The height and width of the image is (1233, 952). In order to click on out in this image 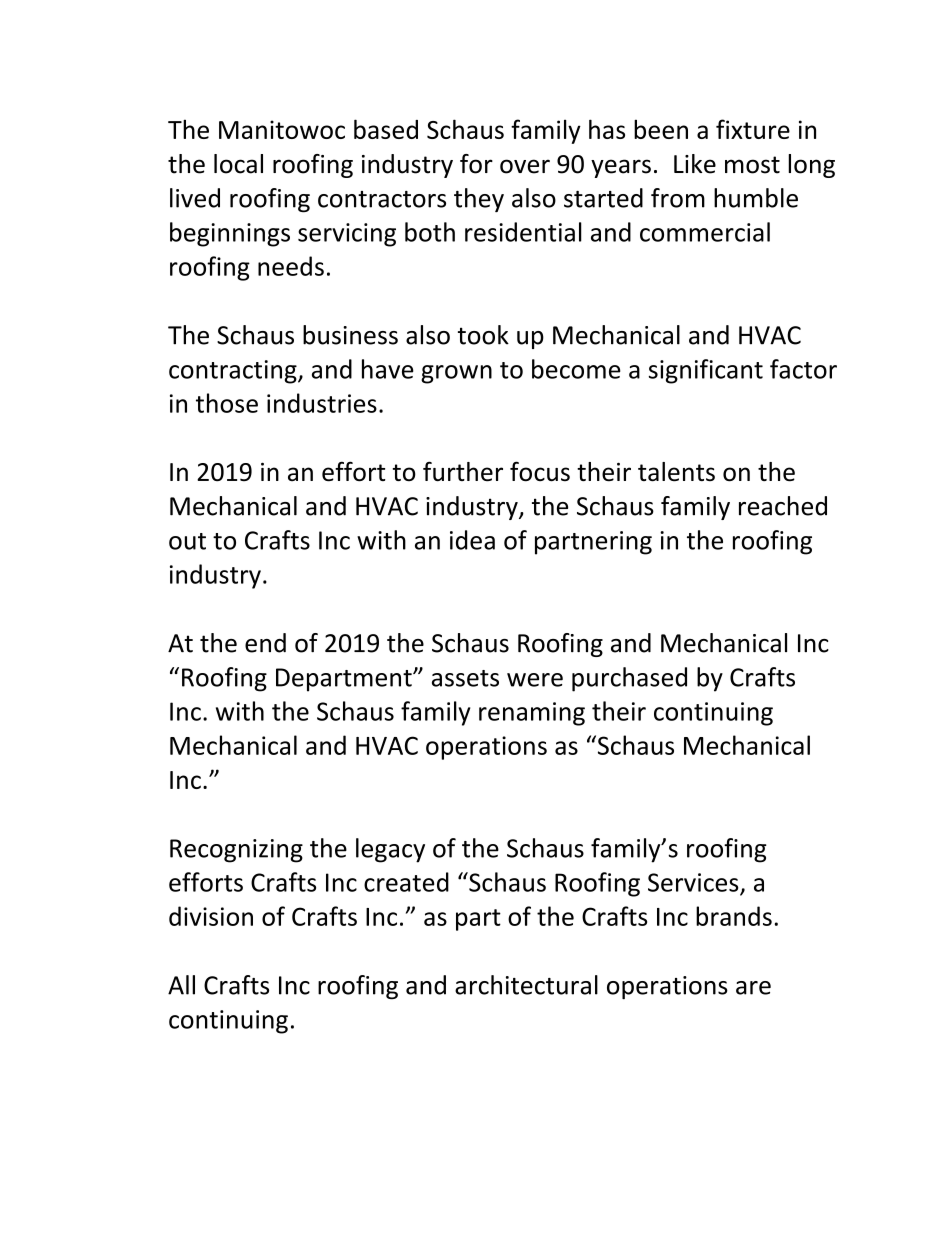, I will do `click(187, 541)`.
